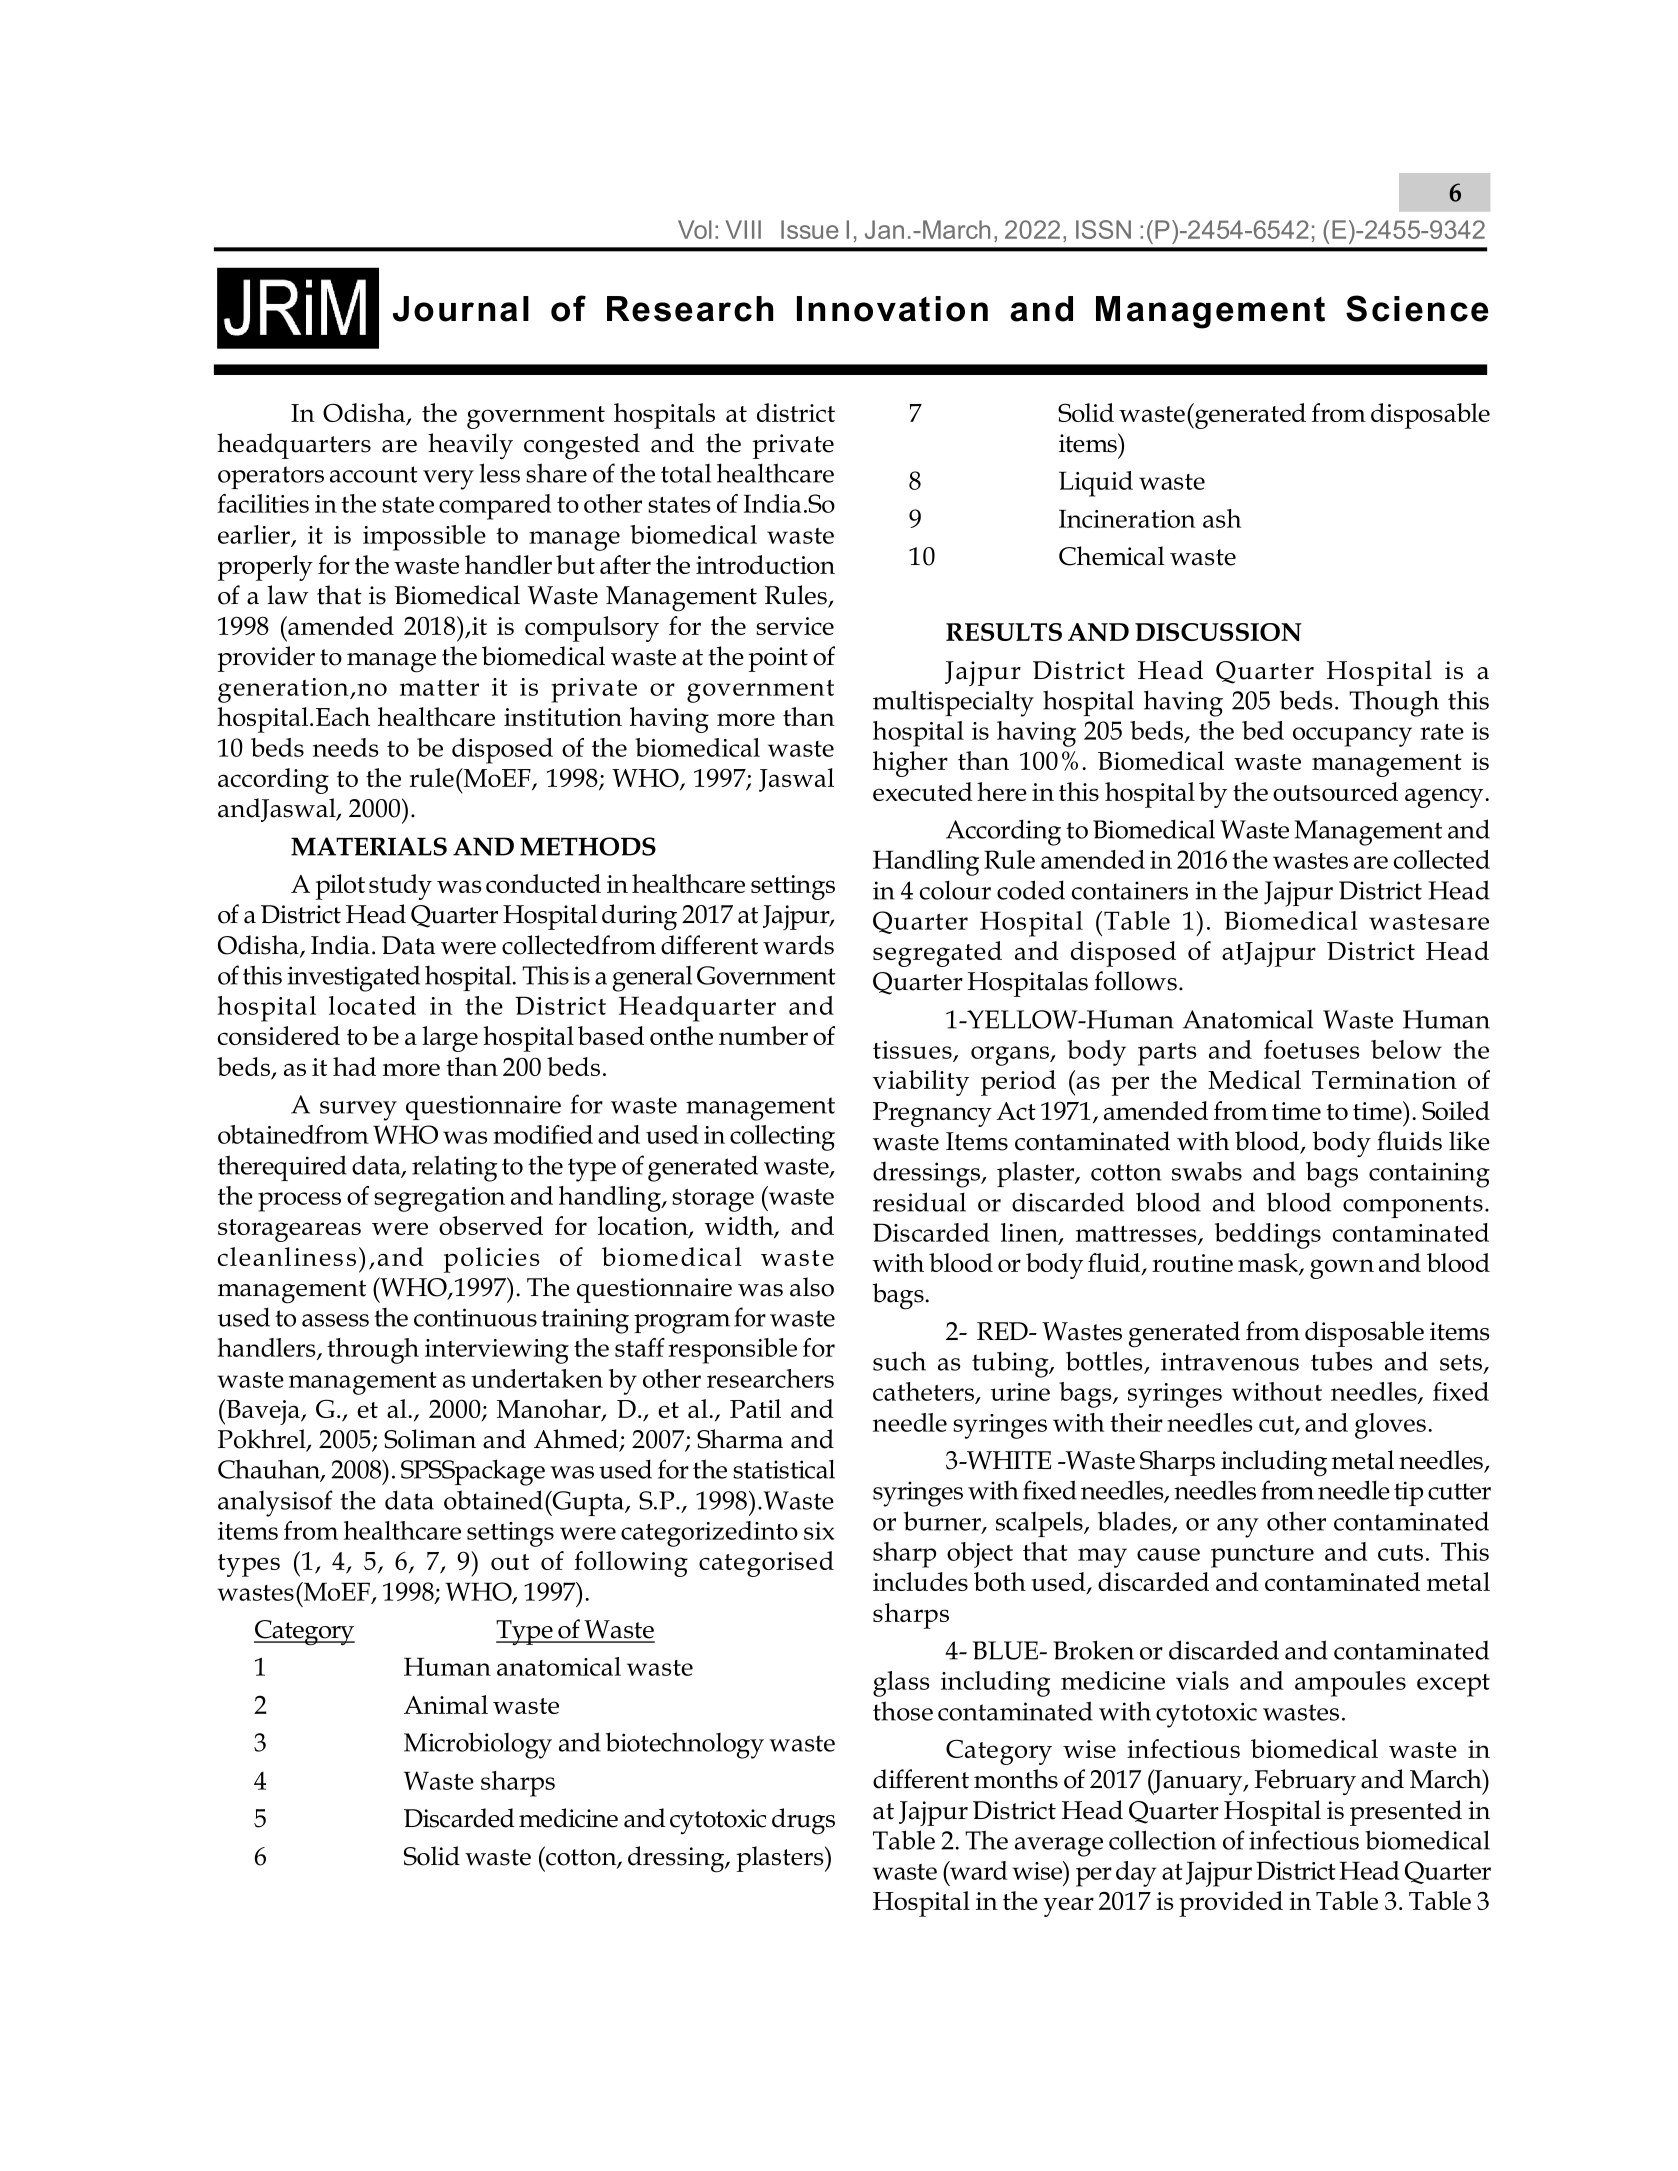 The image size is (1678, 2171). What do you see at coordinates (892, 309) in the screenshot?
I see `Innovation` at bounding box center [892, 309].
